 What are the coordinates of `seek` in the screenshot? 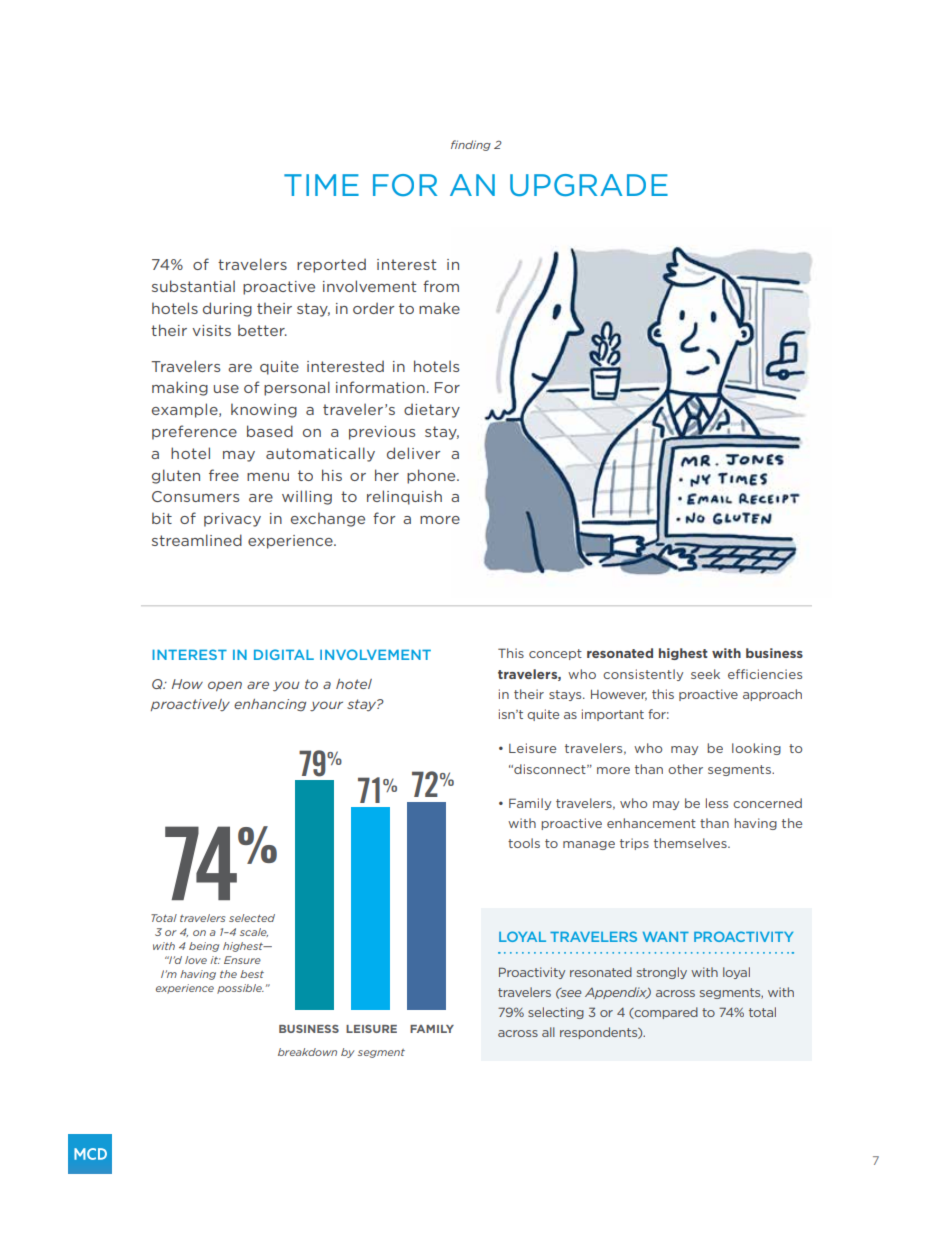 It's located at (705, 674).
